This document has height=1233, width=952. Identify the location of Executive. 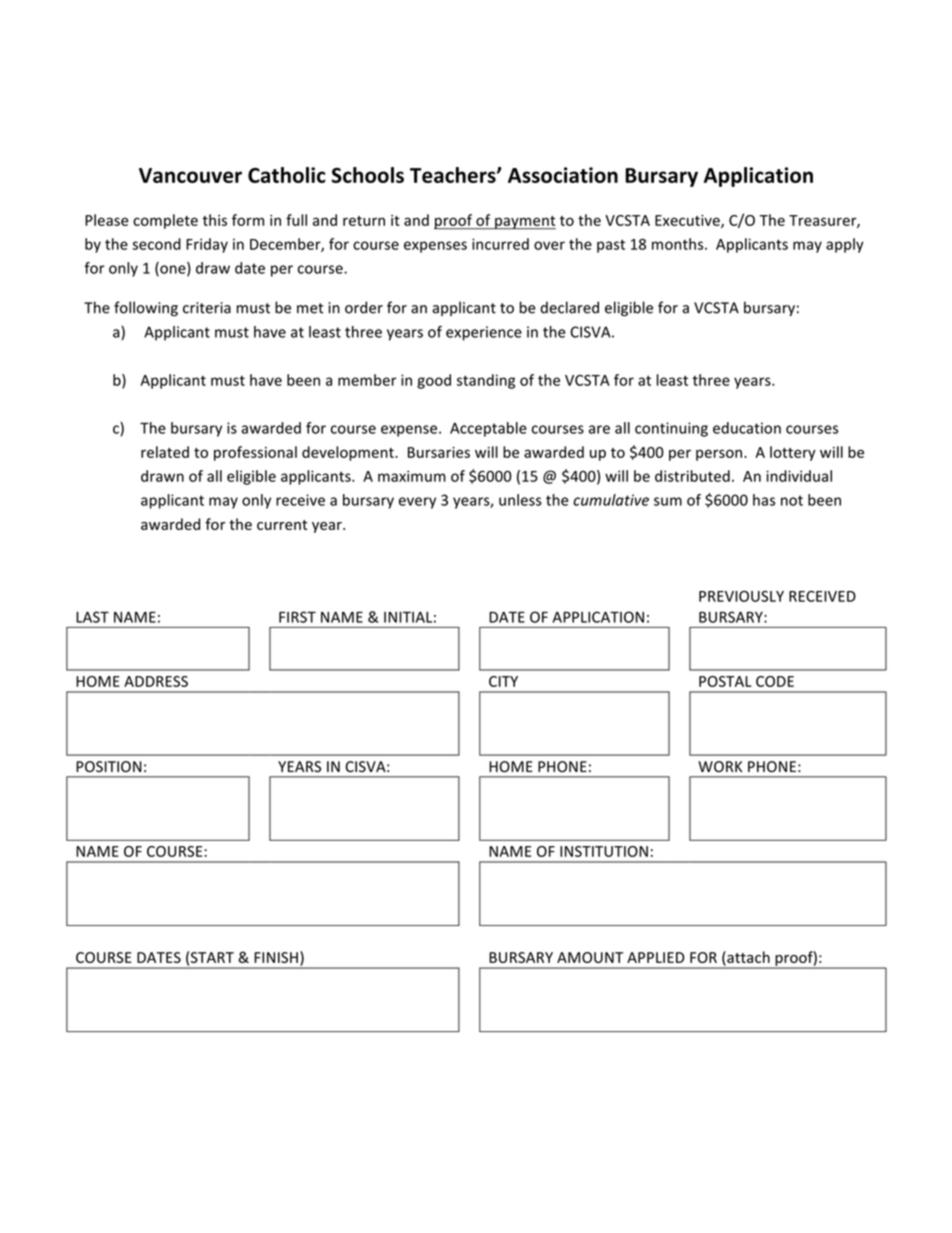
(688, 221).
